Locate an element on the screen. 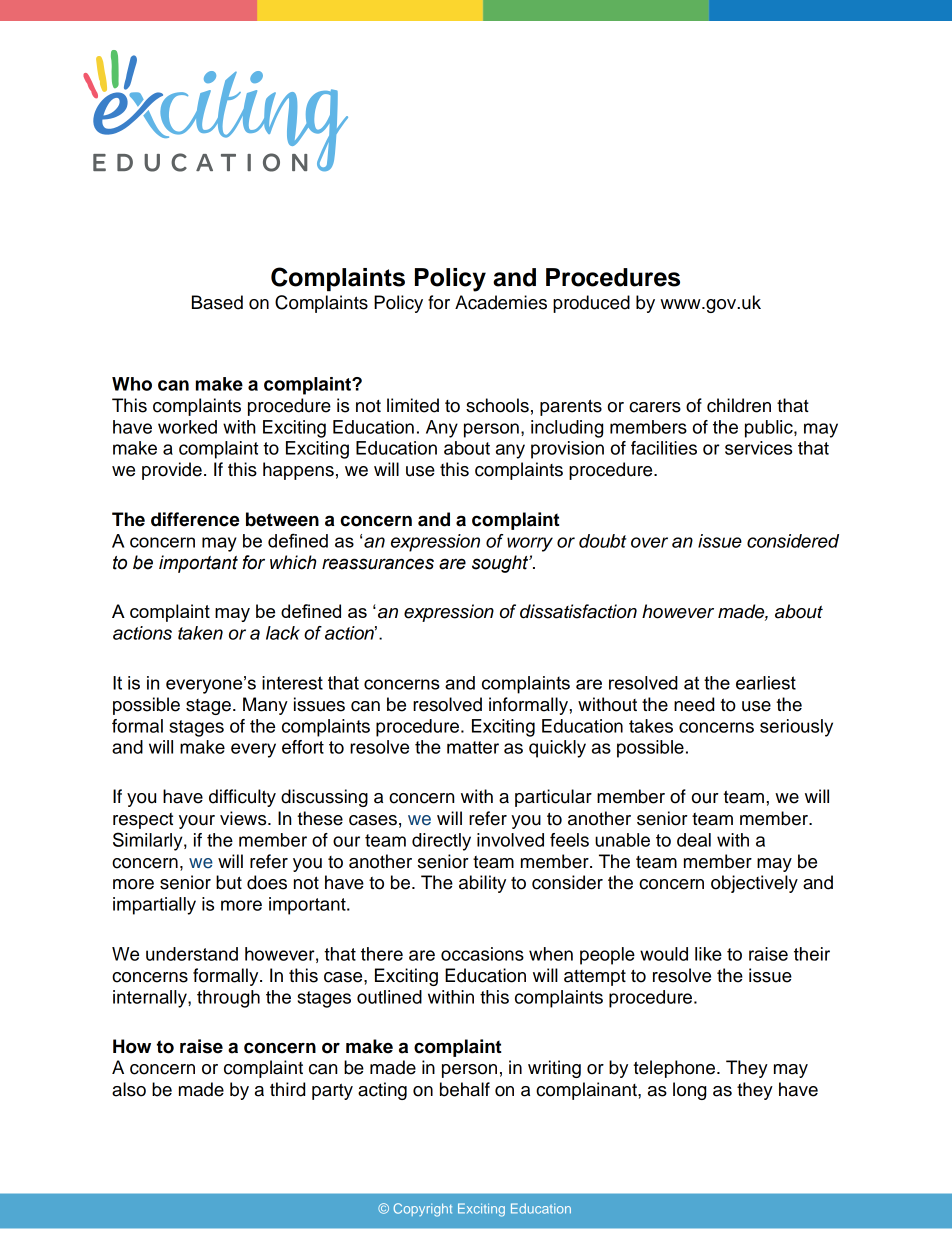  Academies is located at coordinates (501, 302).
